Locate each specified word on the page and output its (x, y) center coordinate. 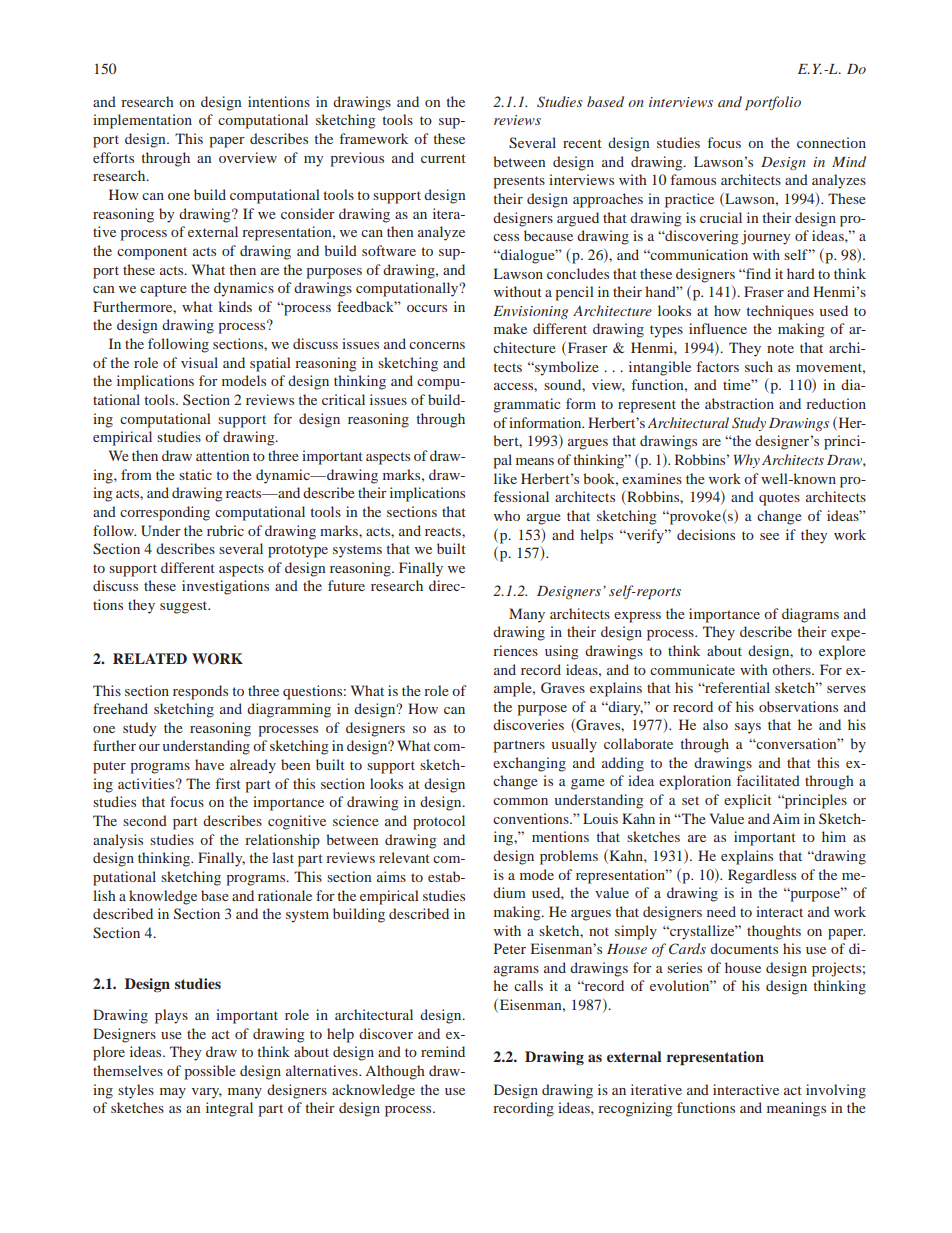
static (195, 474)
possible (210, 1072)
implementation (142, 121)
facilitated (768, 780)
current (443, 158)
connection (831, 142)
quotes (779, 499)
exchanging (529, 764)
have (209, 764)
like (505, 478)
